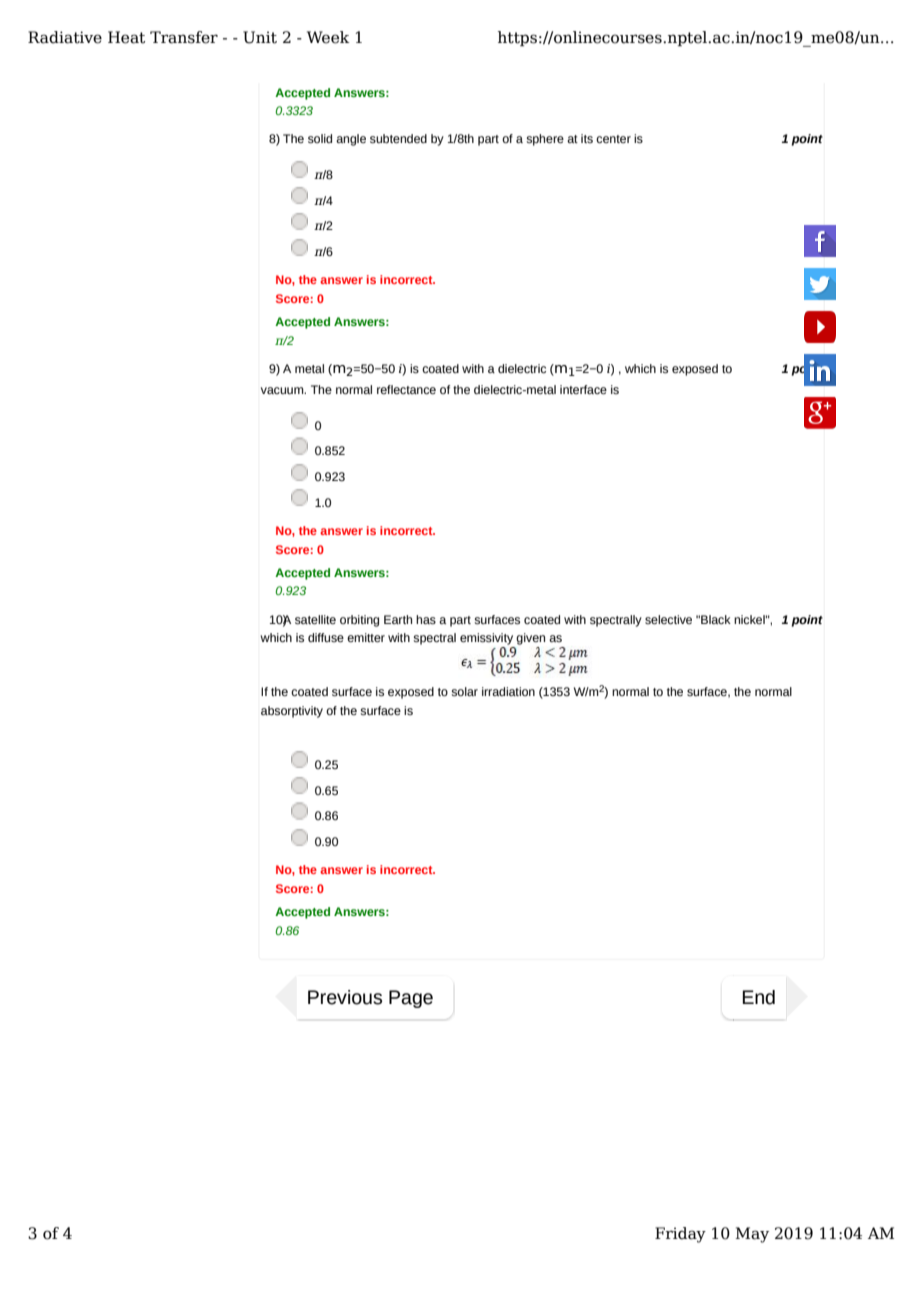 The width and height of the screenshot is (924, 1307). I want to click on center, so click(613, 139).
